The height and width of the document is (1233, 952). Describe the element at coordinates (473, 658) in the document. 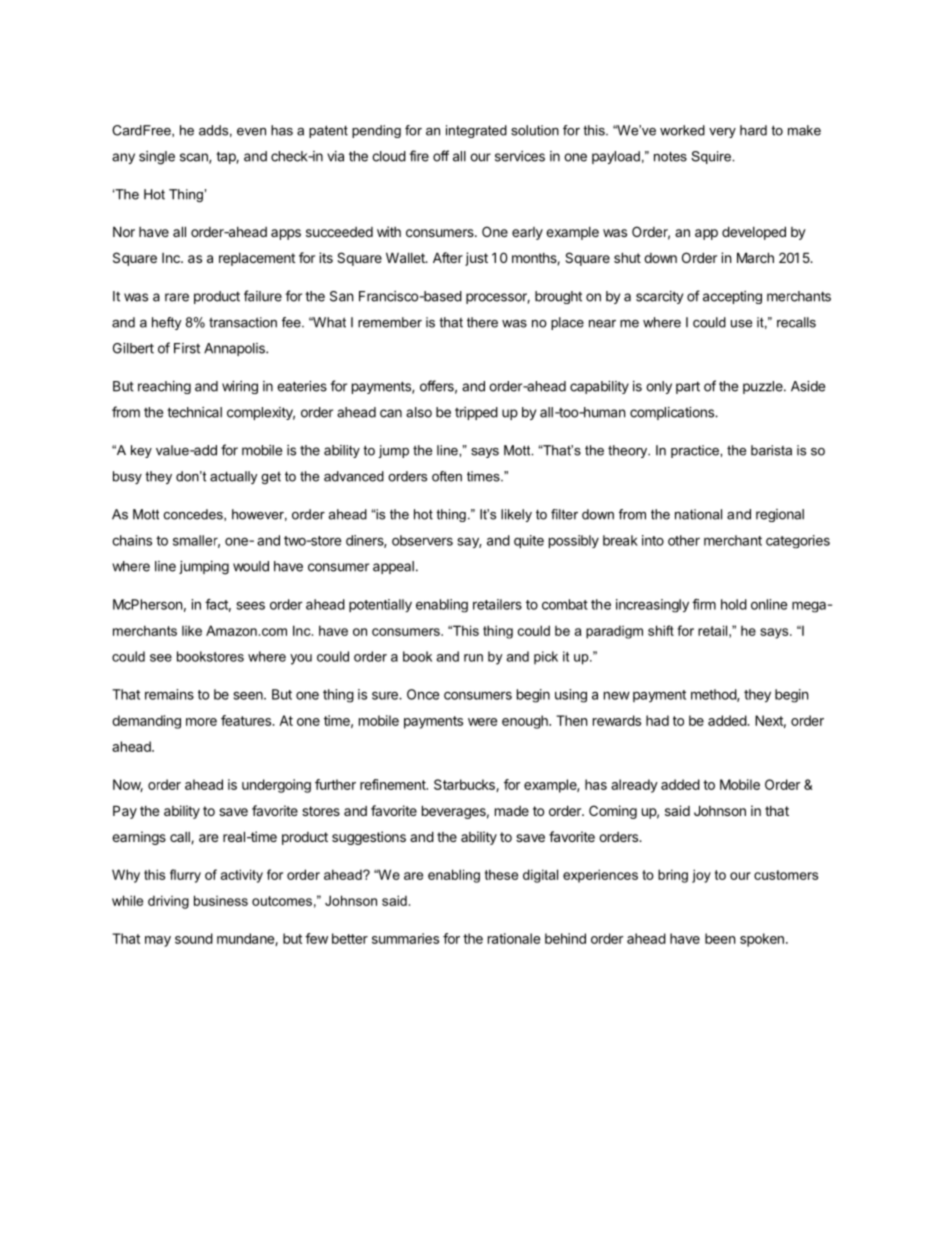

I see `run` at that location.
